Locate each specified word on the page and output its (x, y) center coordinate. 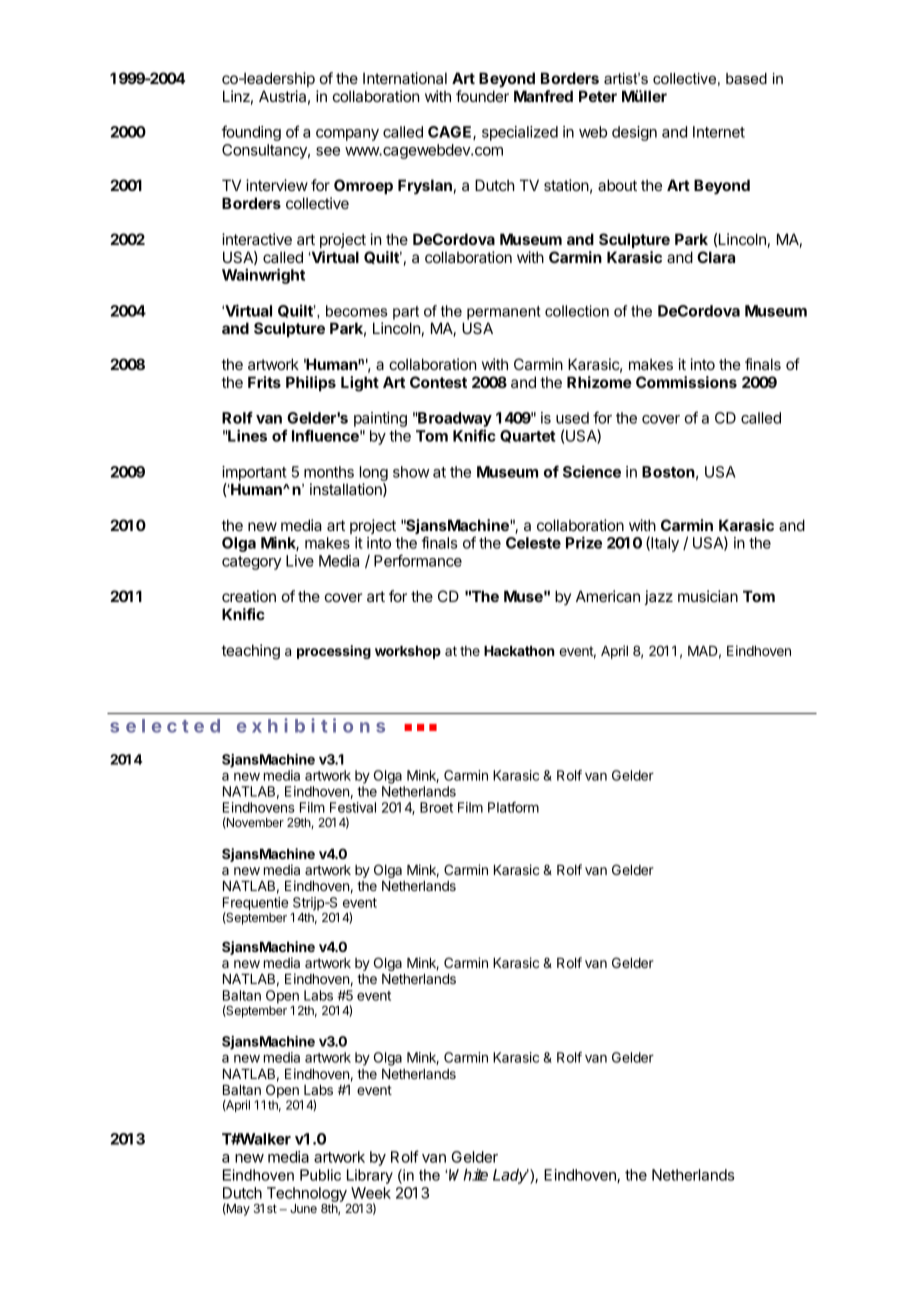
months (329, 472)
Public (320, 1175)
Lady (511, 1176)
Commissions (686, 382)
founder (482, 96)
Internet (719, 132)
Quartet (528, 436)
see (328, 151)
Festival (353, 807)
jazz (658, 597)
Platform (513, 807)
